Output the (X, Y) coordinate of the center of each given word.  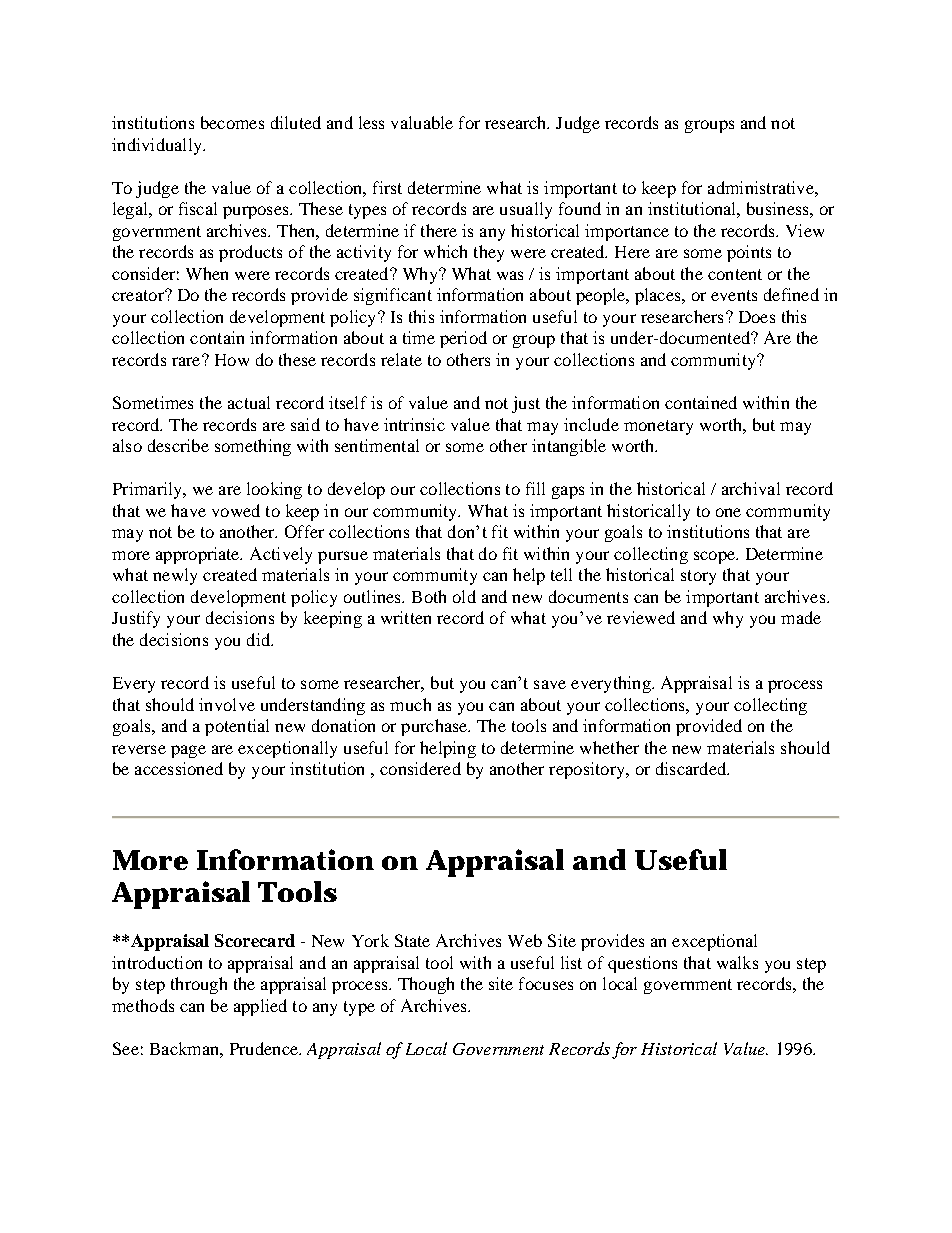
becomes (232, 122)
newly (175, 576)
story (698, 577)
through (199, 985)
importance (627, 232)
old (464, 596)
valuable (422, 122)
